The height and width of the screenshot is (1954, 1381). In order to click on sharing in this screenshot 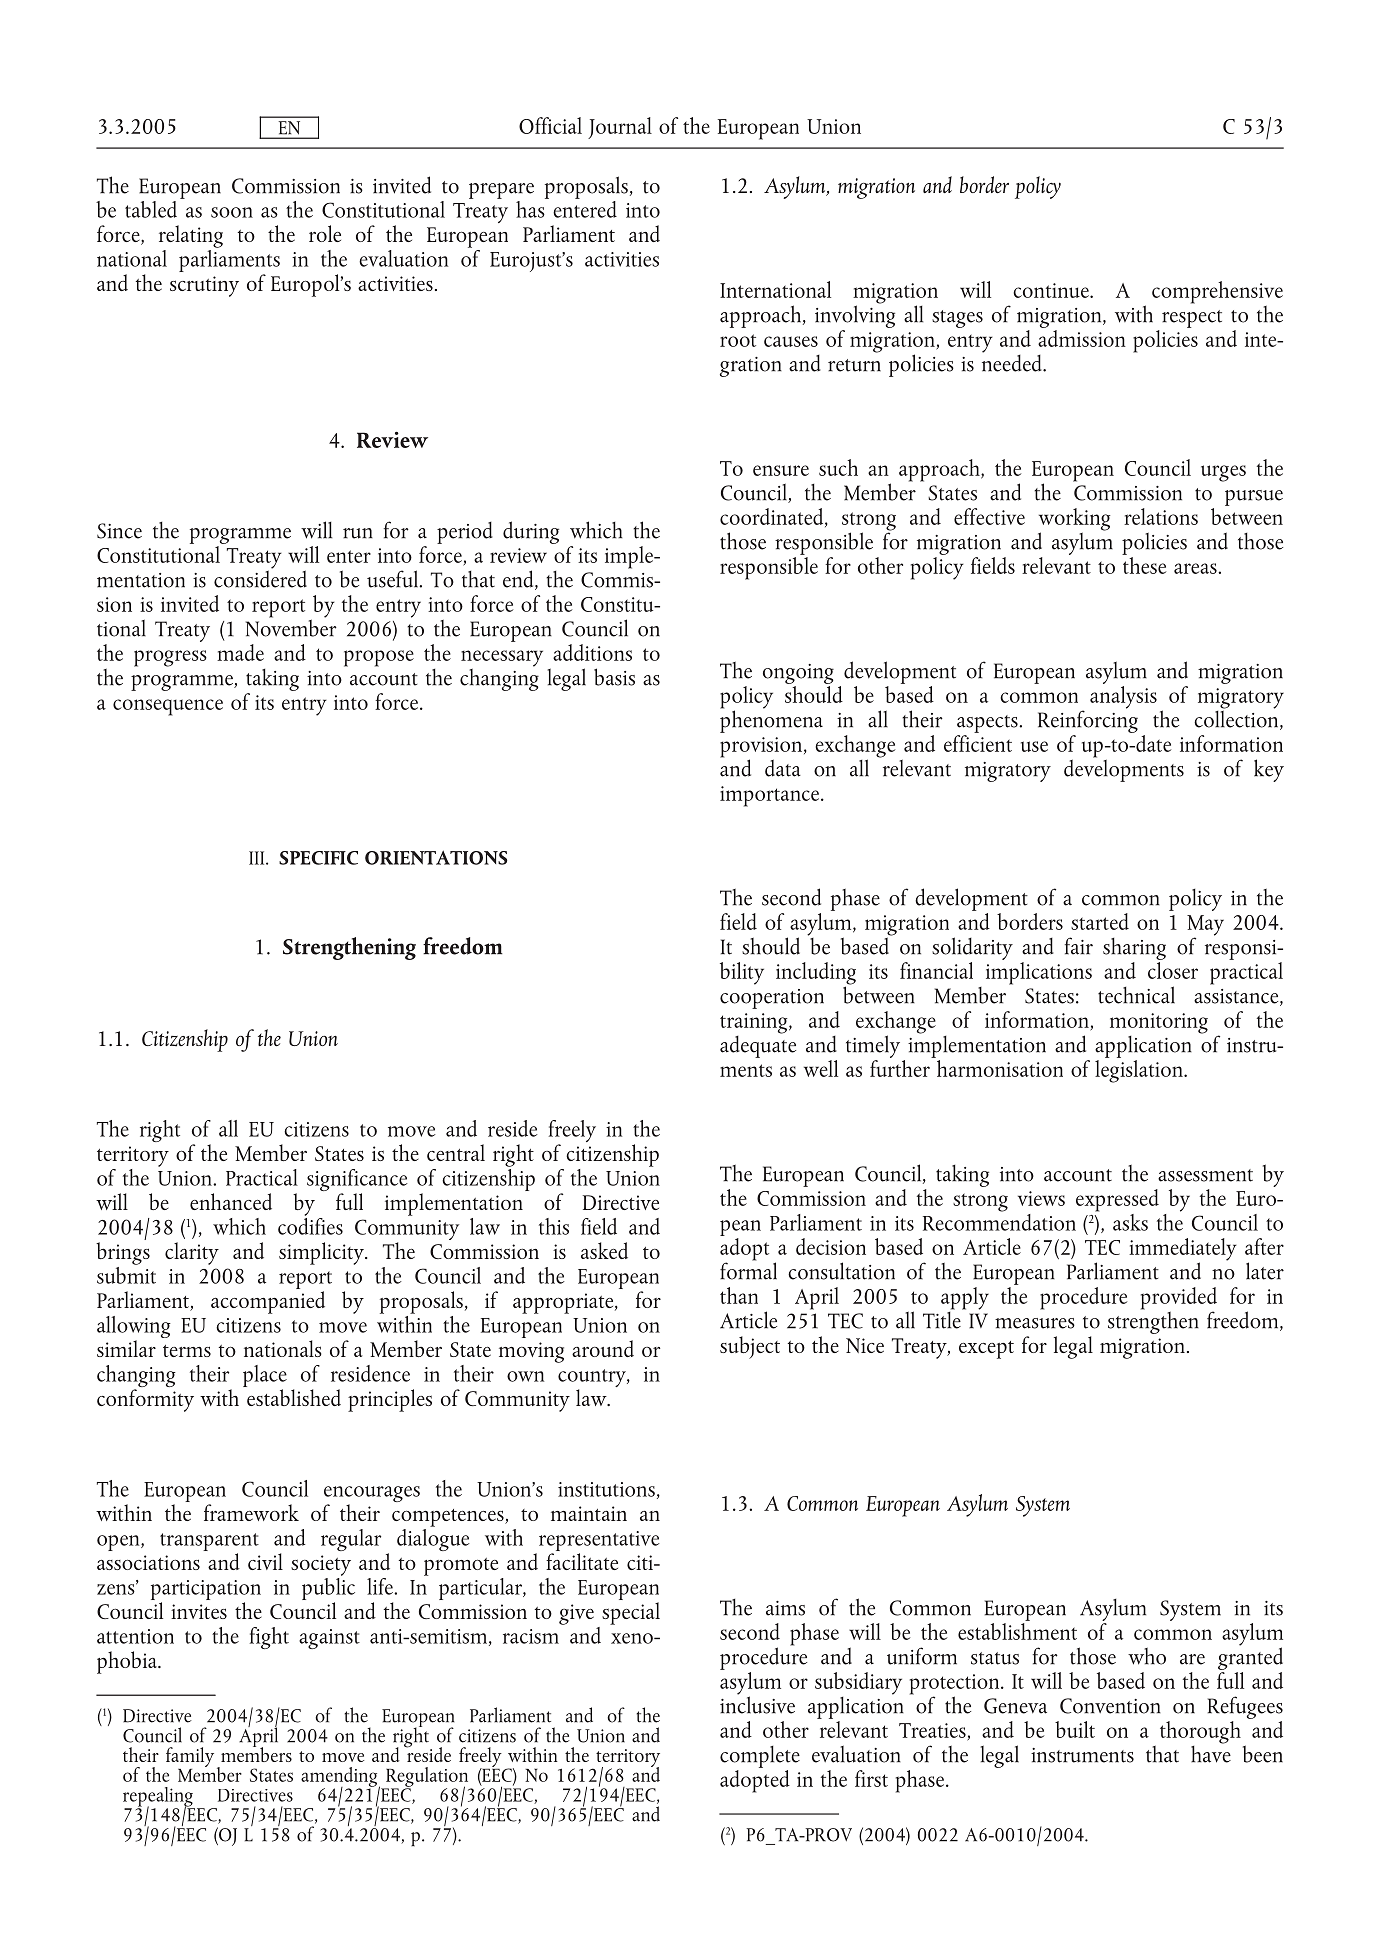, I will do `click(1134, 950)`.
